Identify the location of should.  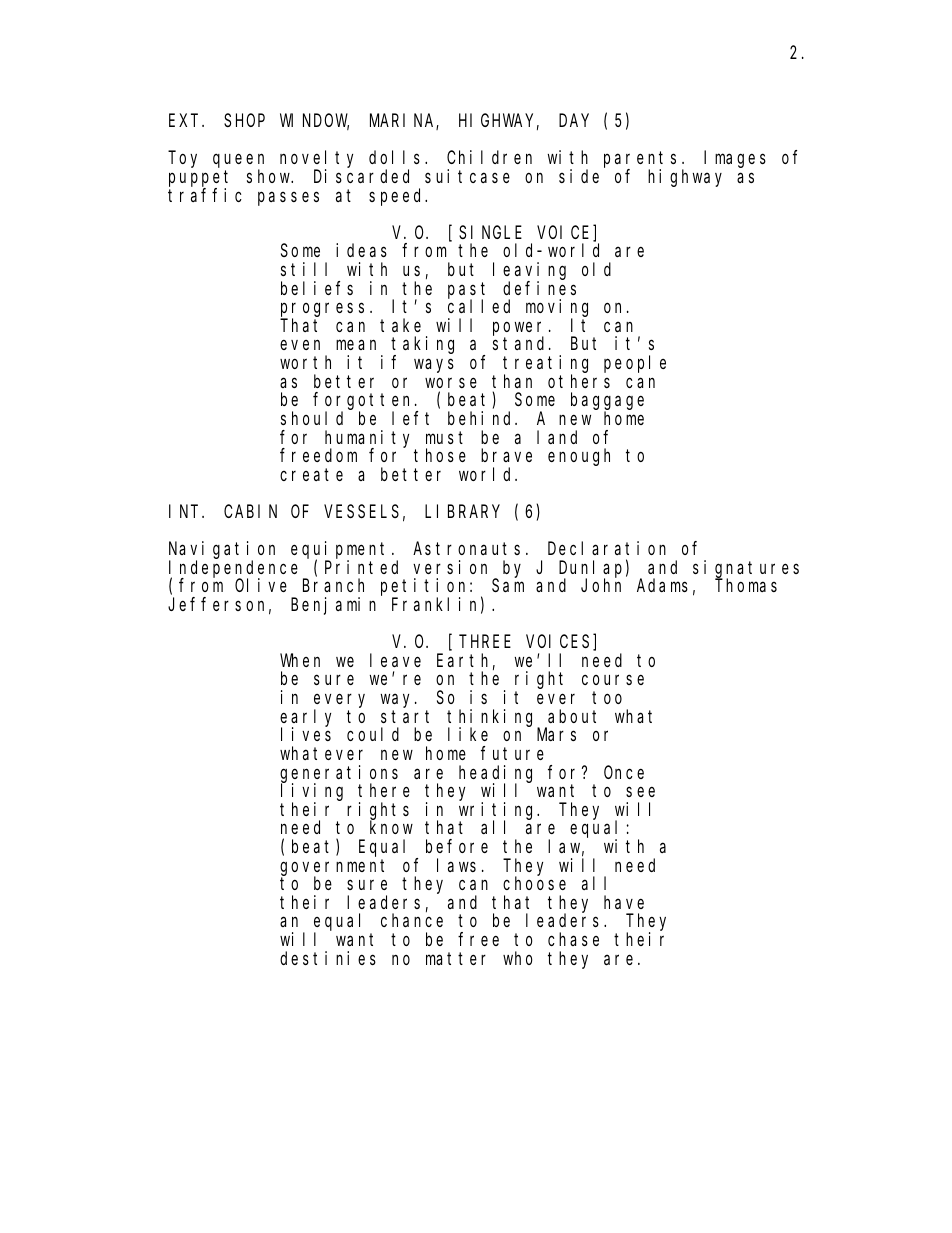
(312, 418).
